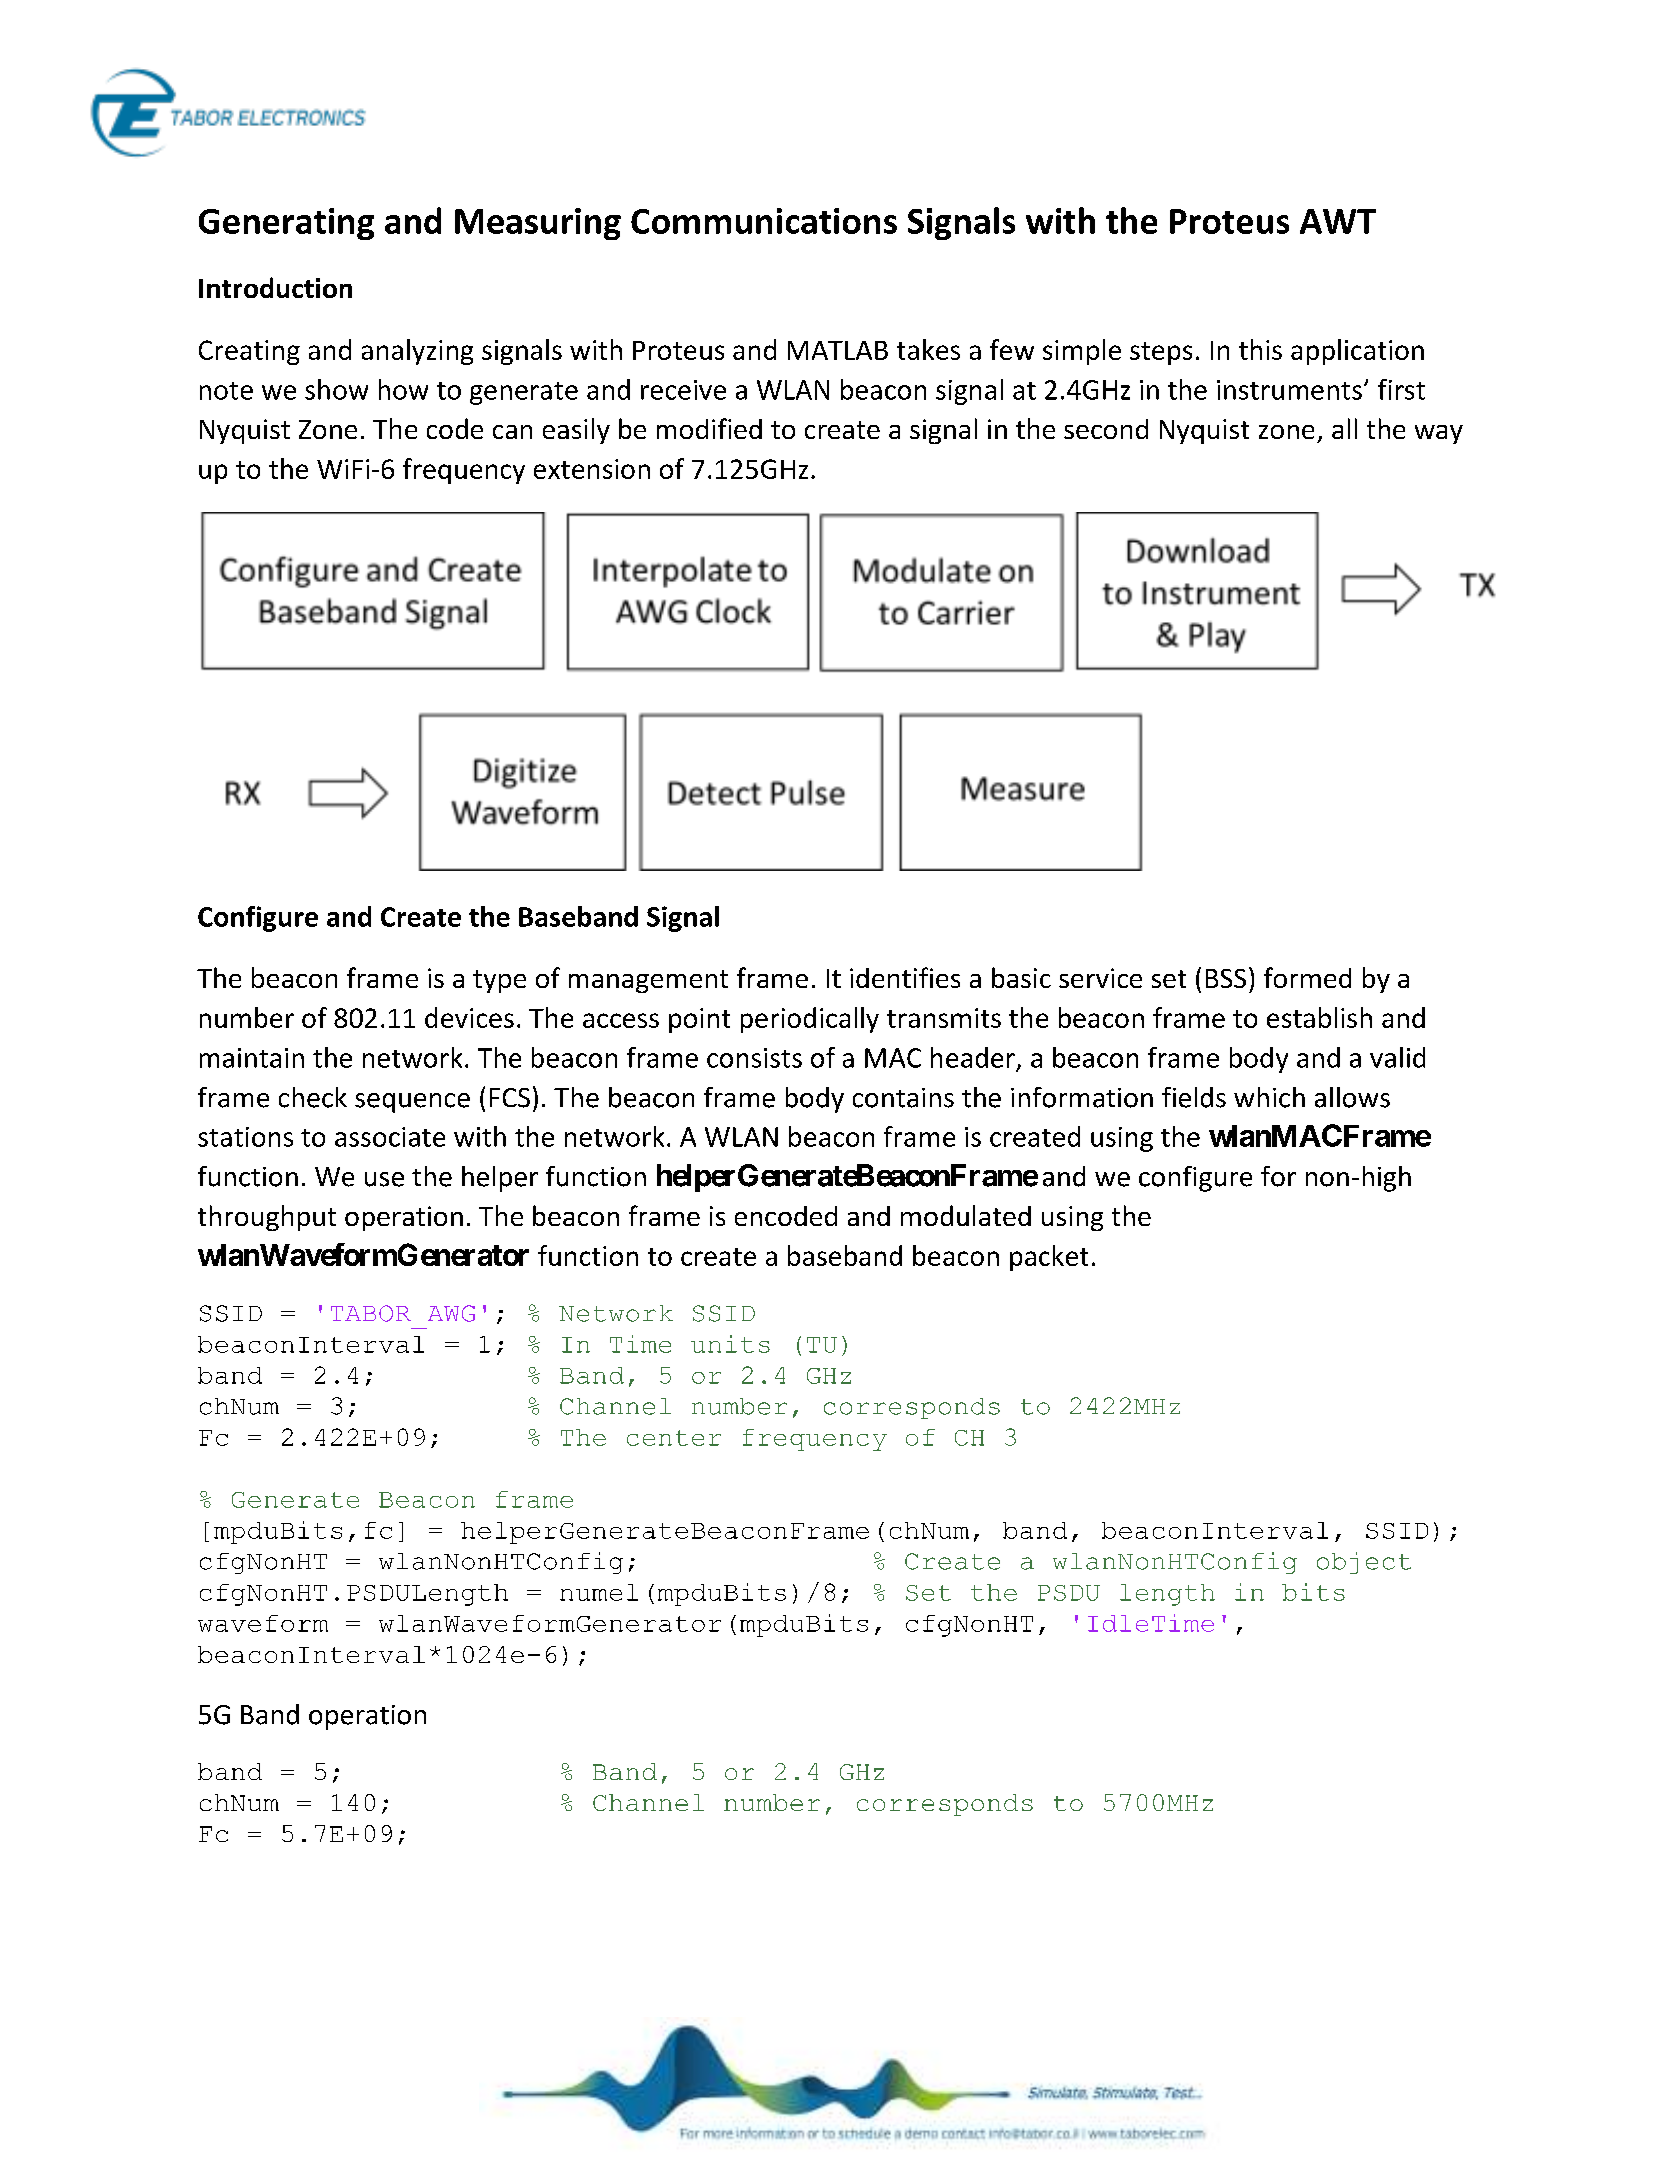 The image size is (1676, 2168). Describe the element at coordinates (1338, 221) in the image. I see `AWT` at that location.
